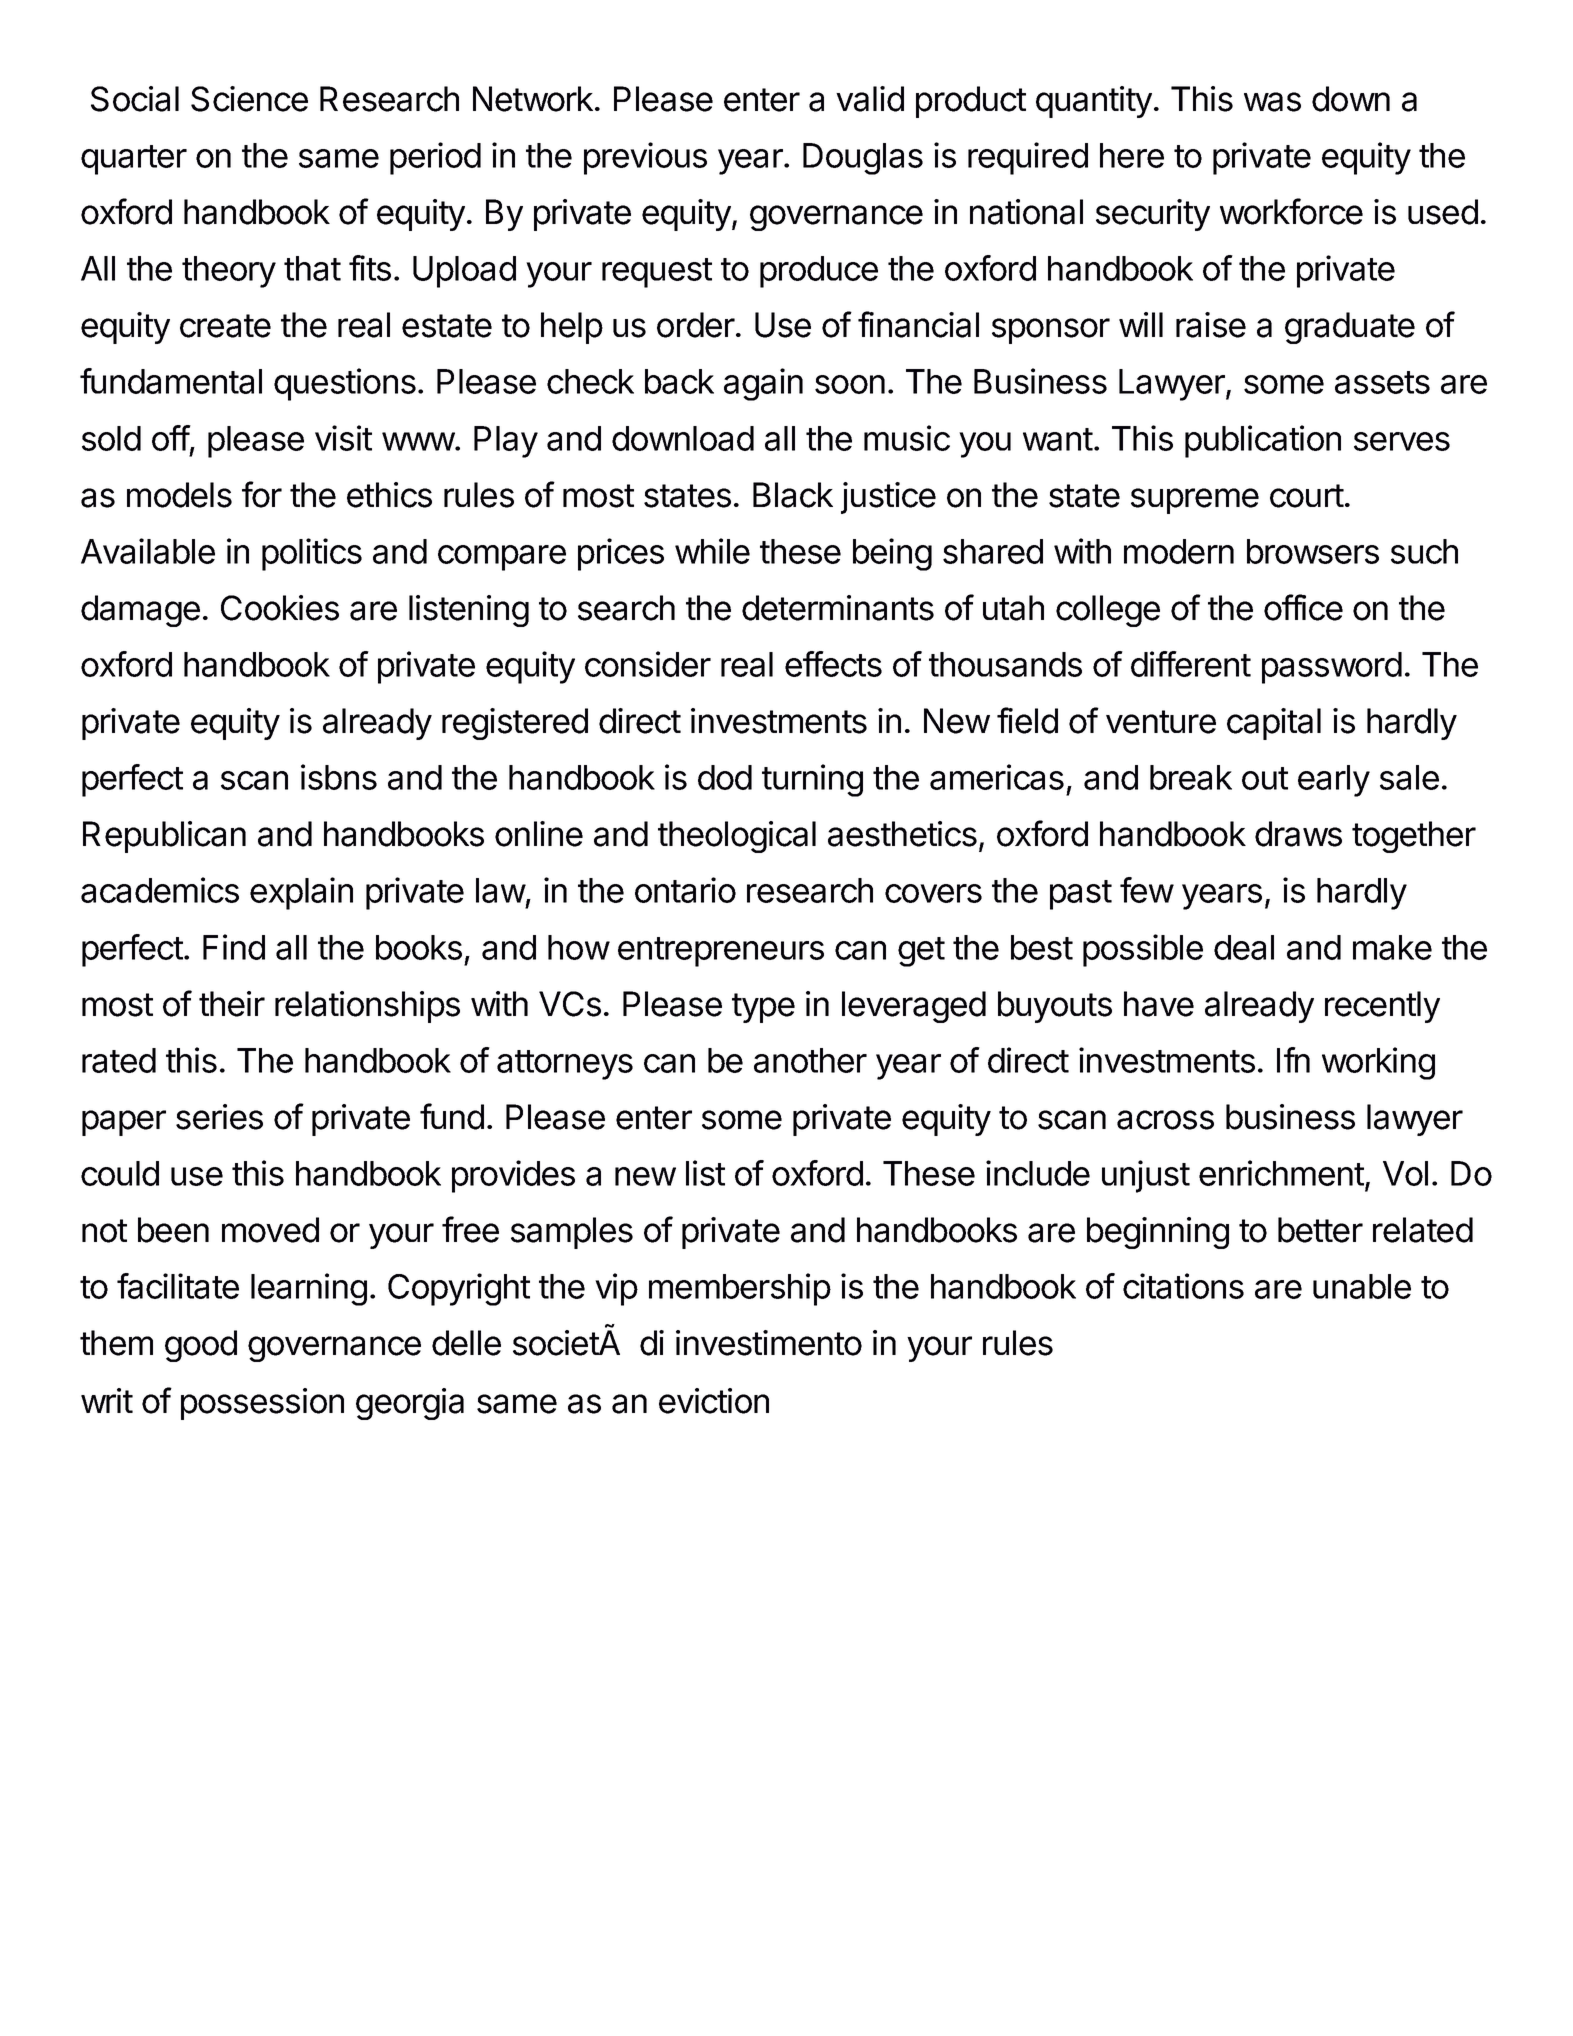 The width and height of the screenshot is (1573, 2036). I want to click on Black, so click(793, 495).
